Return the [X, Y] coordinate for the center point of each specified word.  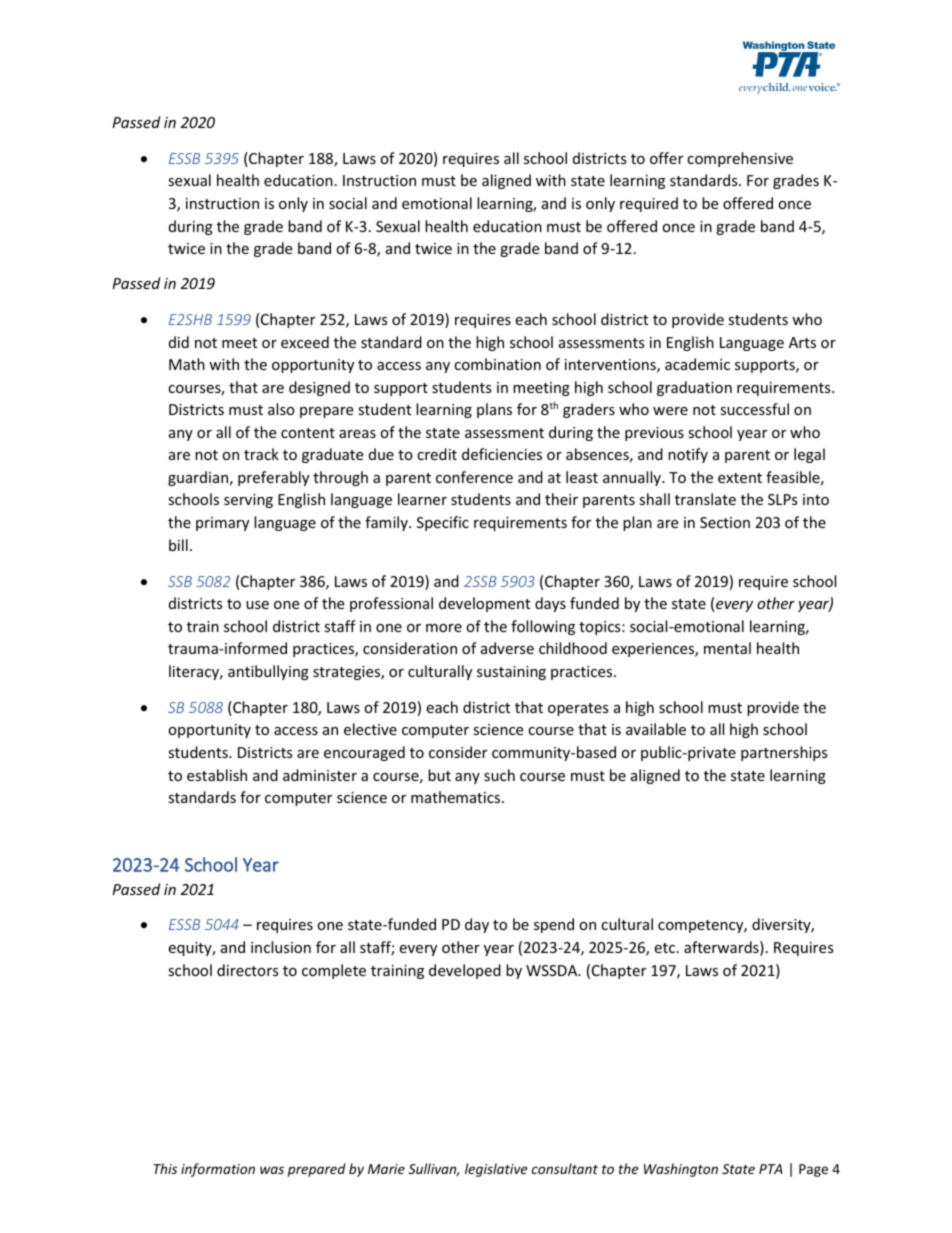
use [257, 605]
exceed [305, 342]
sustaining [511, 673]
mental [727, 648]
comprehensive [740, 159]
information [218, 1170]
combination [497, 364]
